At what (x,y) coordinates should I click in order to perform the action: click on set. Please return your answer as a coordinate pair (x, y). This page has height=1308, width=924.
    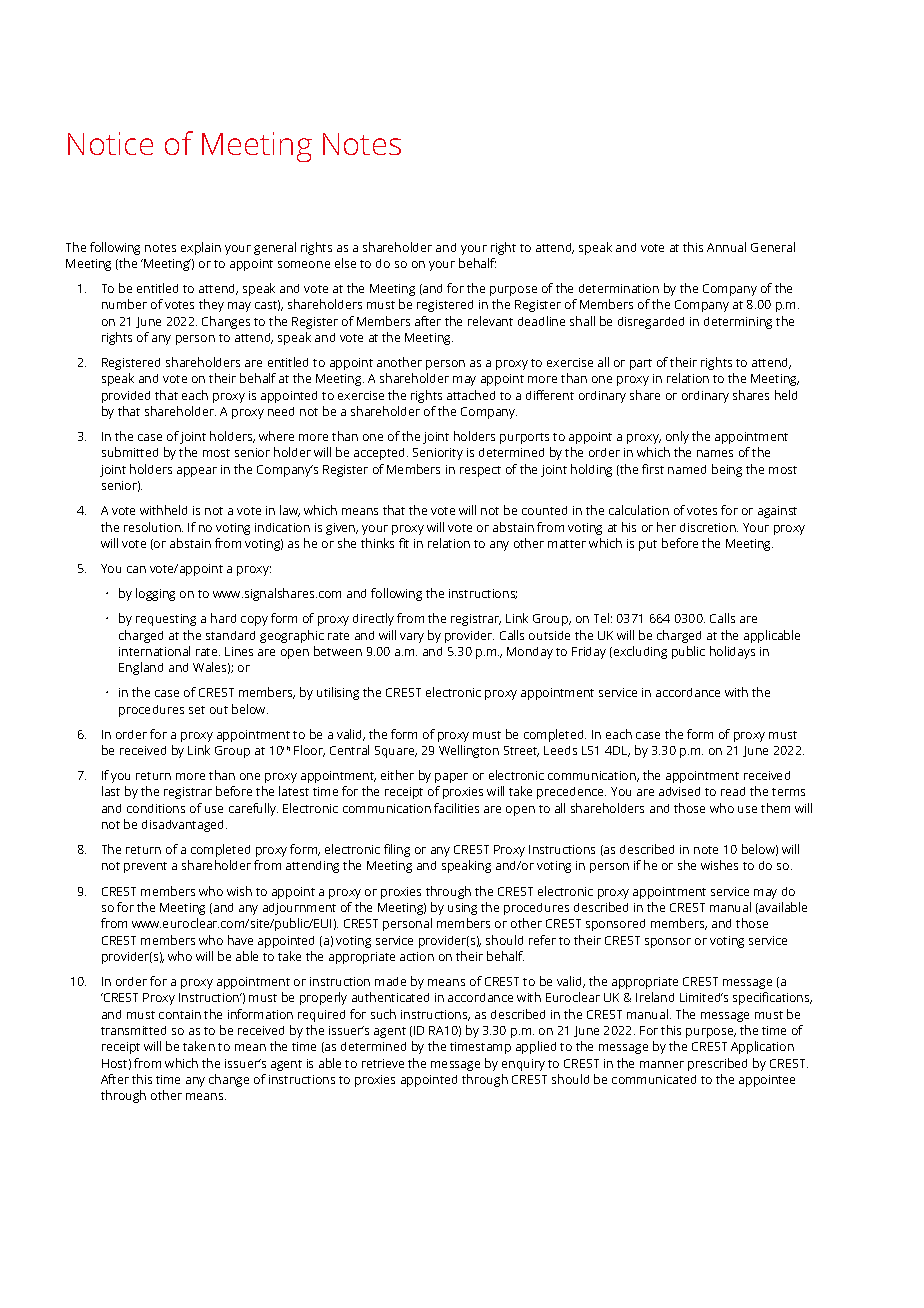
    Looking at the image, I should click on (197, 710).
